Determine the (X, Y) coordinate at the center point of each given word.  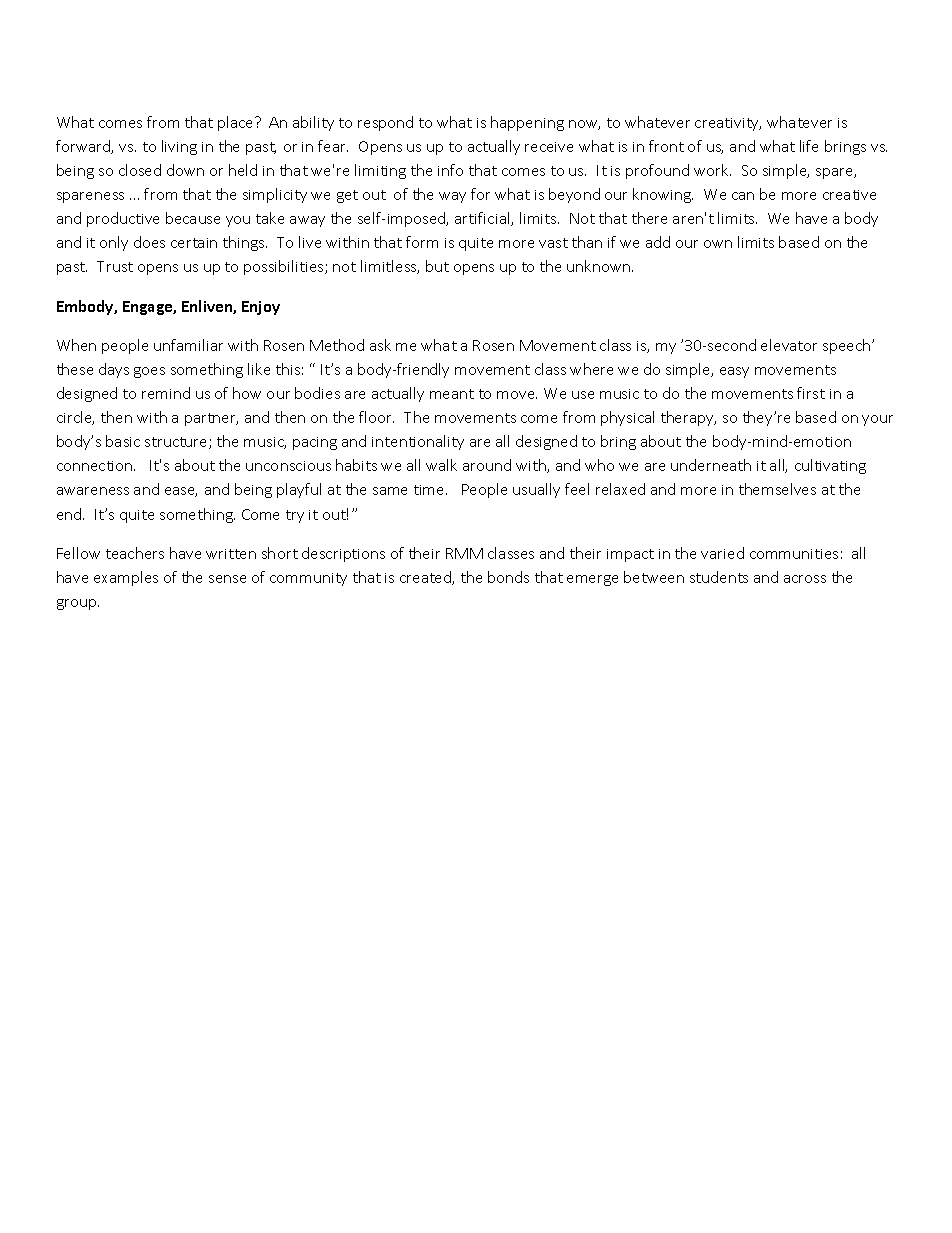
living (179, 147)
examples (126, 578)
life (809, 146)
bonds (508, 577)
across (805, 579)
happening (527, 123)
